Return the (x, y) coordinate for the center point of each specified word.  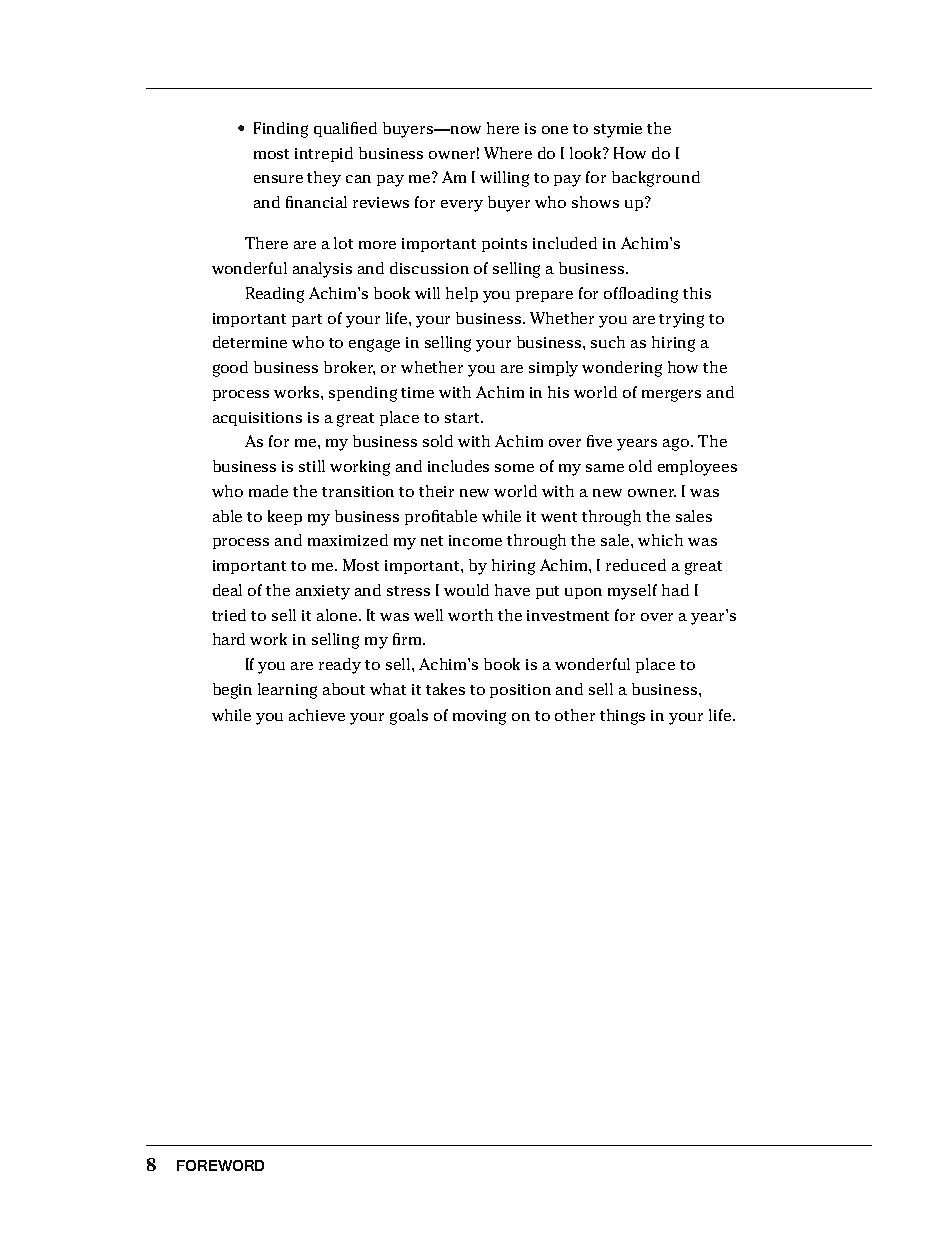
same (605, 468)
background (656, 179)
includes (458, 466)
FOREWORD (220, 1165)
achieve (317, 715)
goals (409, 717)
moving (479, 717)
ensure (278, 179)
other (575, 715)
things (622, 717)
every (462, 206)
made (268, 491)
